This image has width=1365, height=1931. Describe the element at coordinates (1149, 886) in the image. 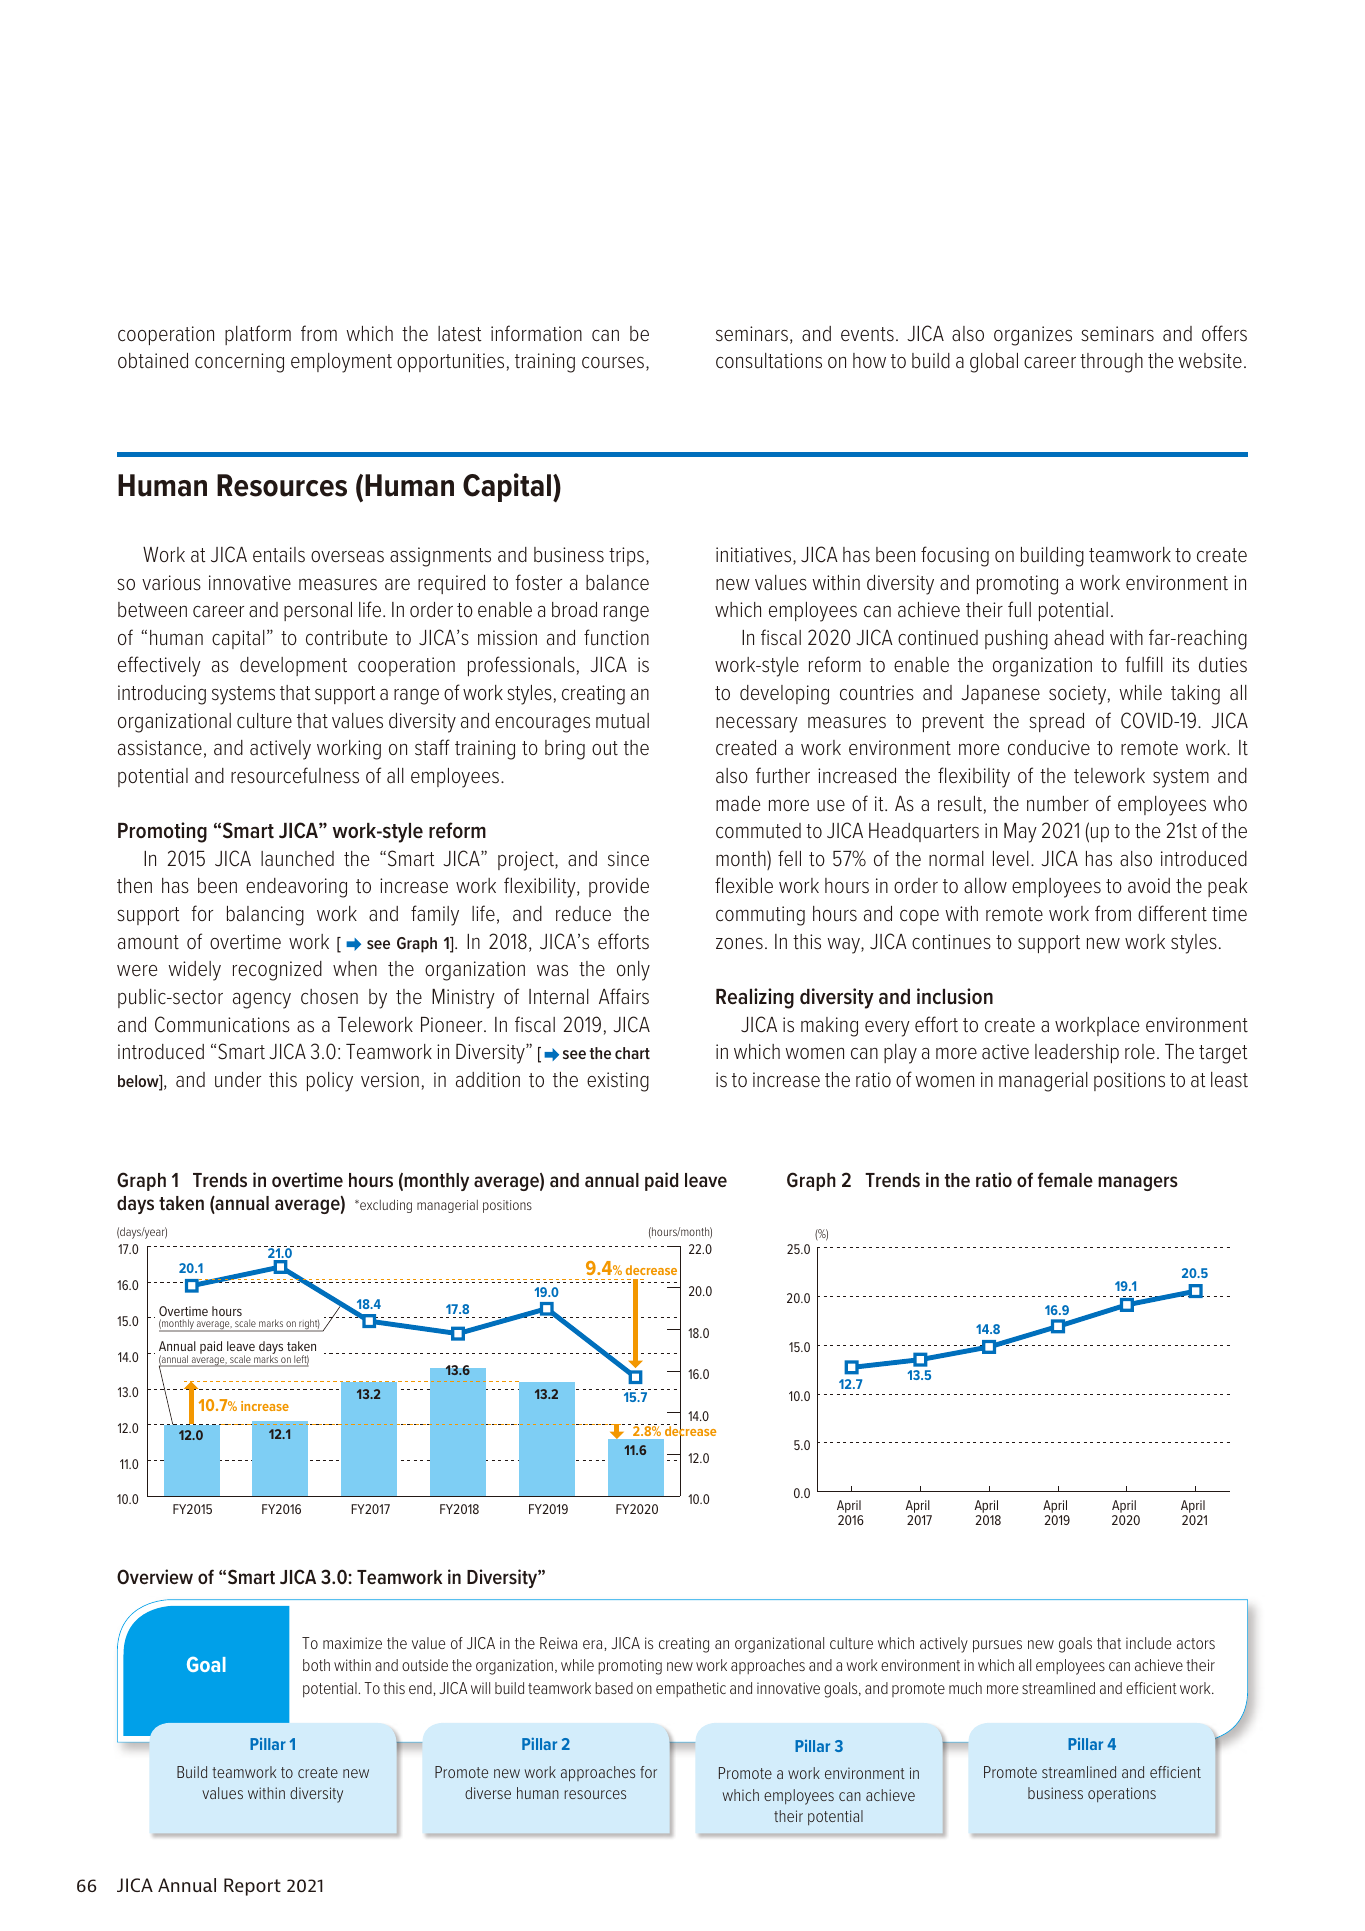

I see `avoid` at that location.
